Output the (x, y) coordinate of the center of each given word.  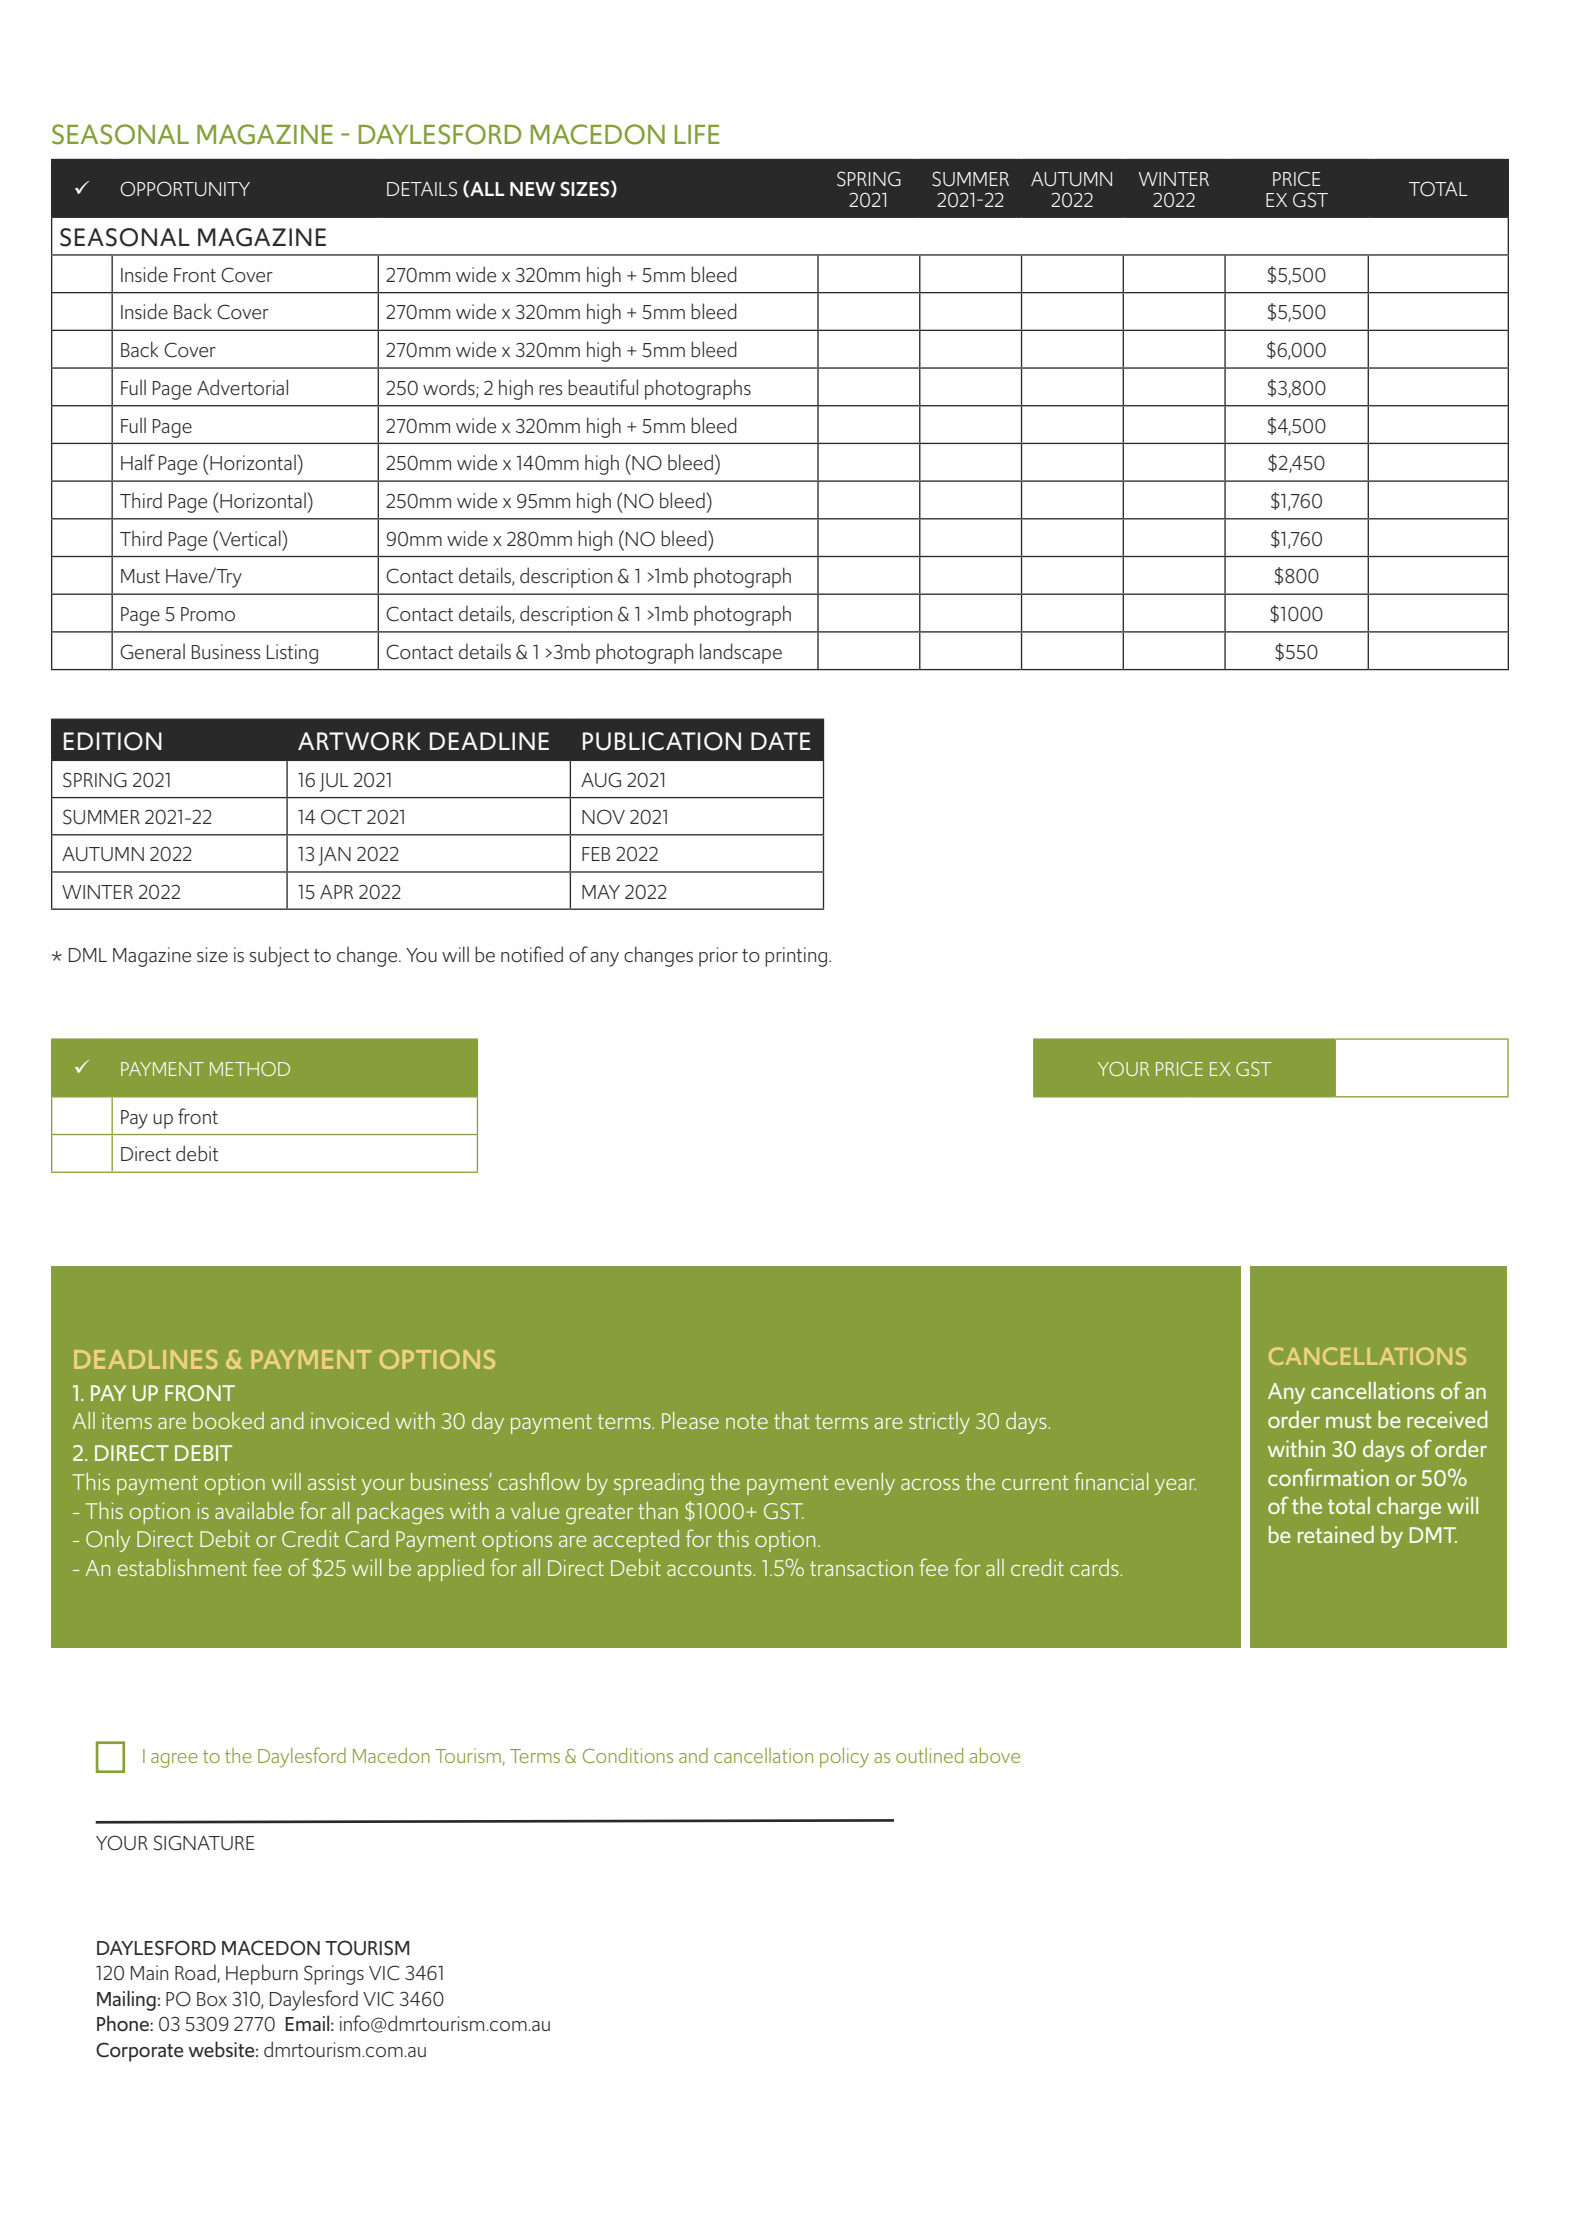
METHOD (250, 1069)
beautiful (603, 387)
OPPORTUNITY (185, 189)
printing (797, 957)
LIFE (697, 134)
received (1447, 1419)
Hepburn (262, 1974)
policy (844, 1758)
